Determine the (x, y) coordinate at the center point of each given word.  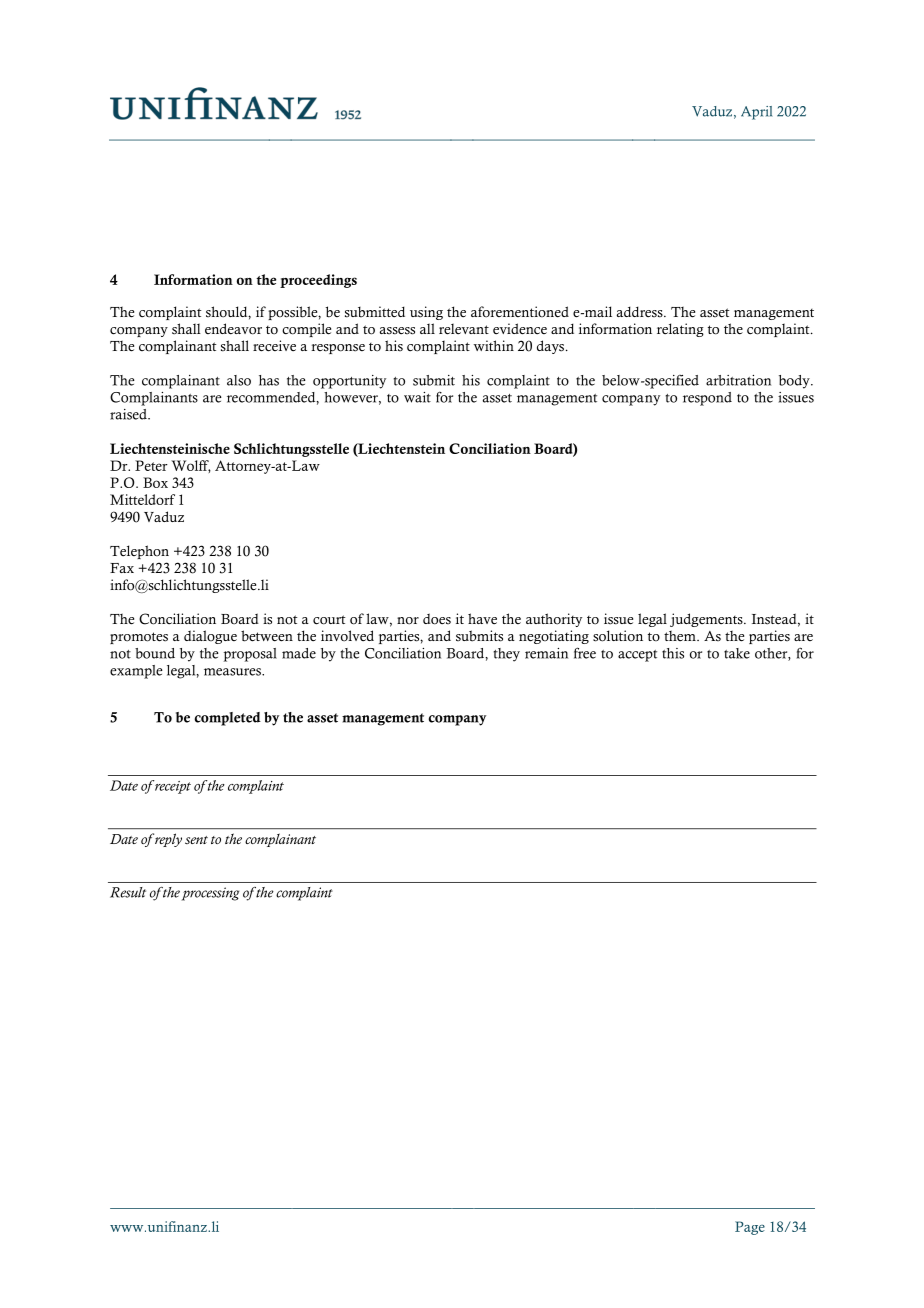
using (426, 313)
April (756, 113)
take (737, 653)
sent (196, 840)
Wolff (191, 466)
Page (750, 1228)
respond (707, 399)
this (673, 653)
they (506, 655)
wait (417, 397)
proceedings (318, 281)
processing (210, 894)
